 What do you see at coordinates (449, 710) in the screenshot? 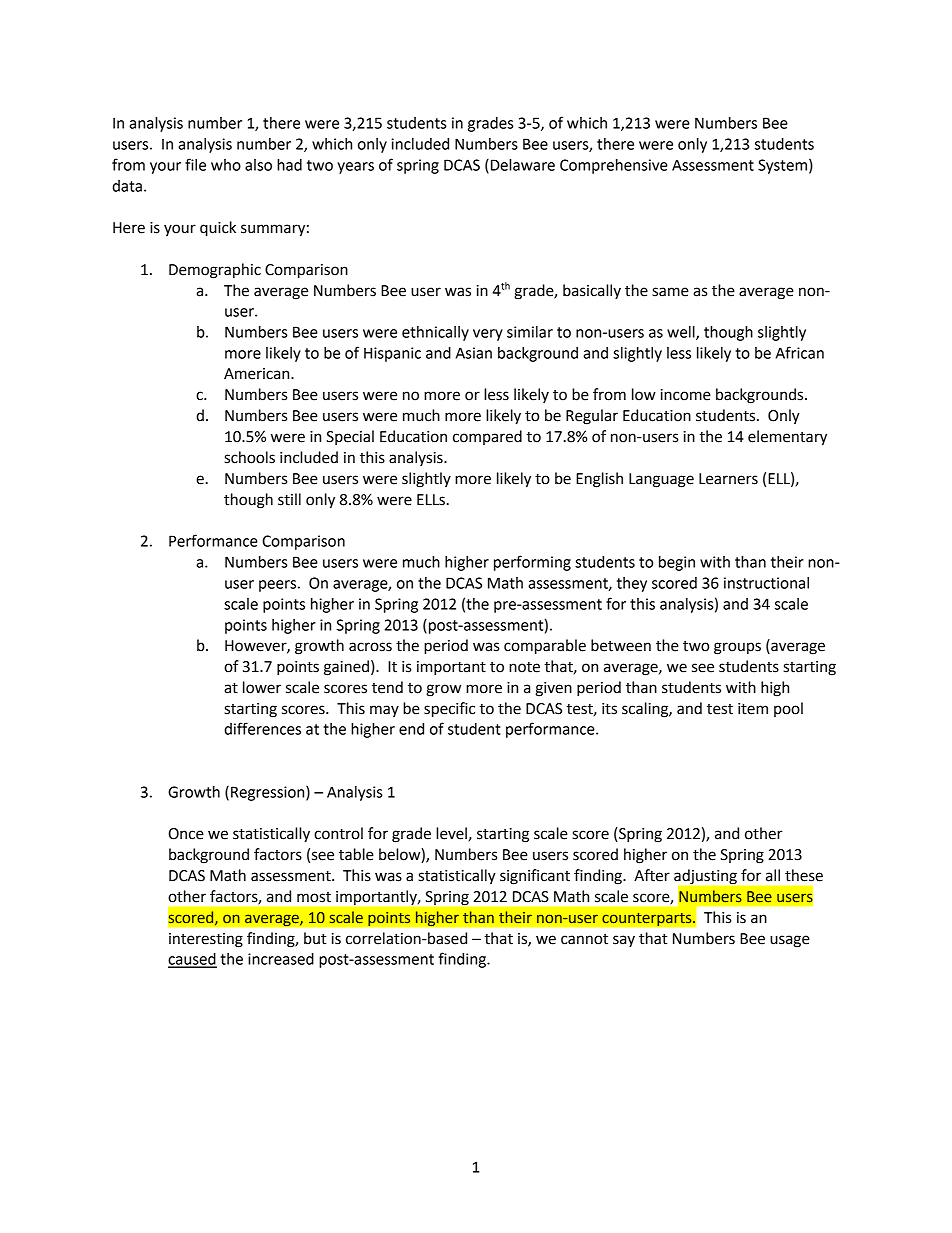
I see `specific` at bounding box center [449, 710].
